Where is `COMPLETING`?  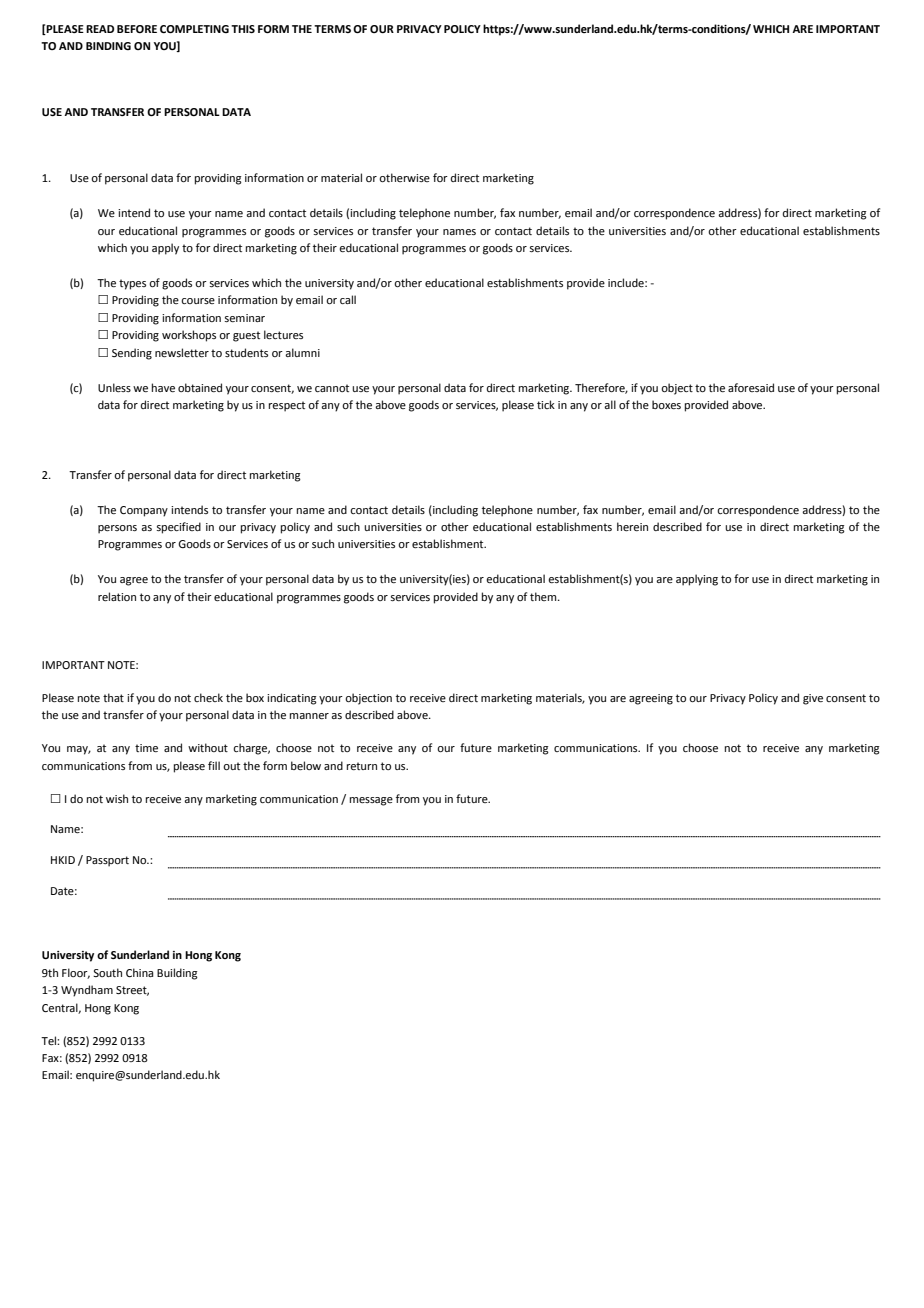 COMPLETING is located at coordinates (194, 29).
